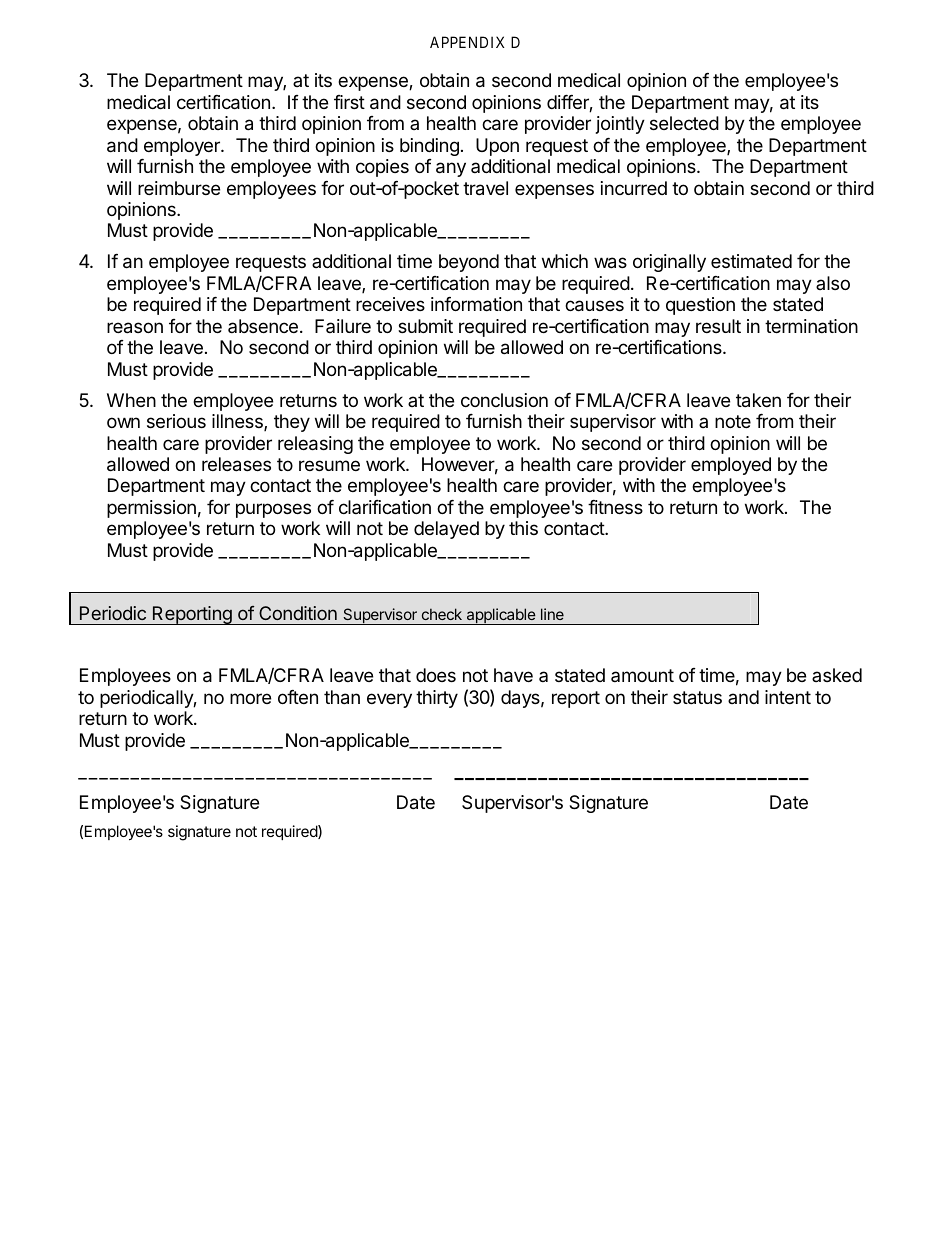 The image size is (952, 1233). What do you see at coordinates (684, 123) in the image?
I see `selected` at bounding box center [684, 123].
